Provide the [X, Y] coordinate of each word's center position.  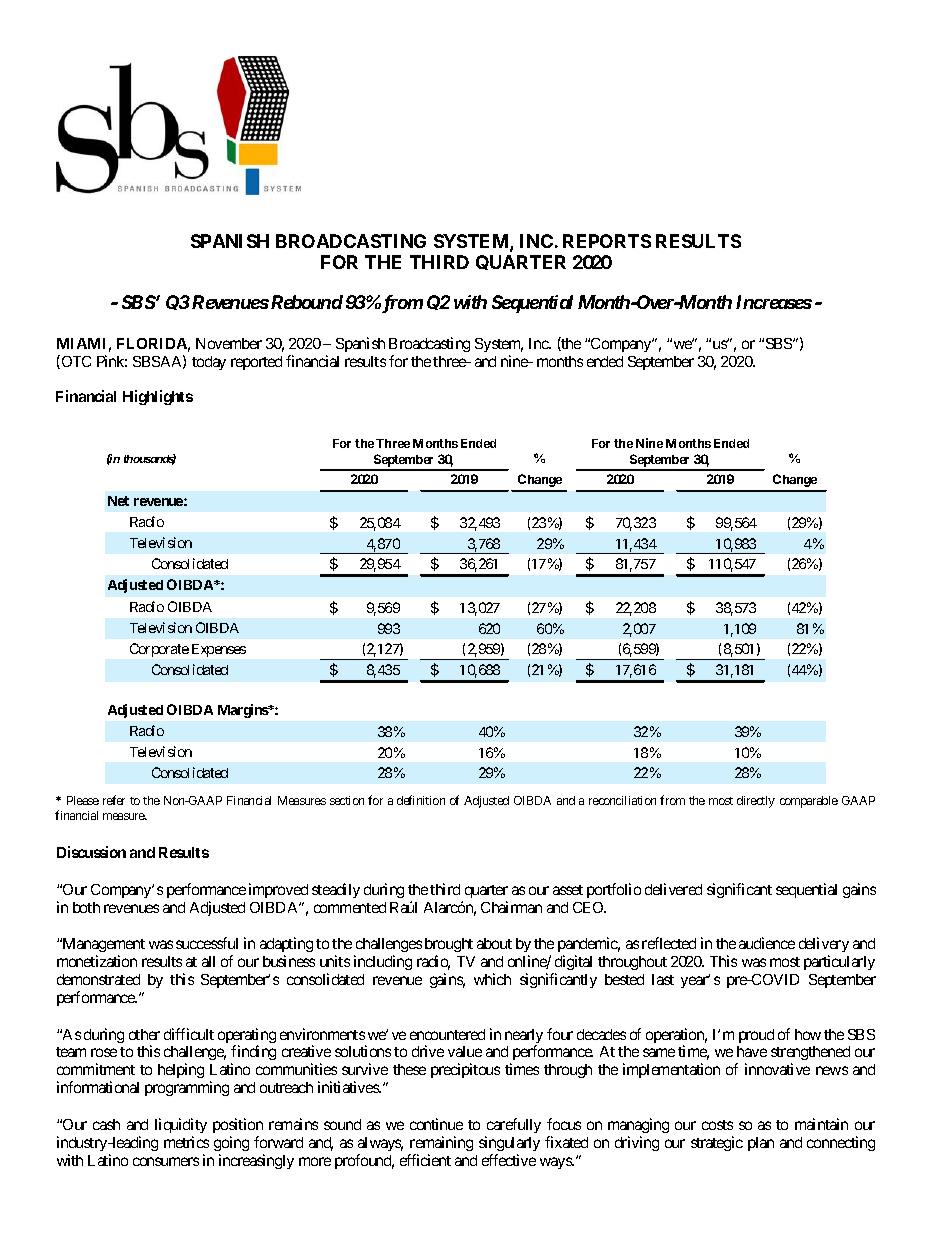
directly [756, 802]
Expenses [219, 650]
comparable [809, 802]
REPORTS [607, 241]
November [229, 343]
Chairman [511, 907]
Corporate [159, 650]
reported [256, 363]
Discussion [91, 852]
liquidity [181, 1125]
